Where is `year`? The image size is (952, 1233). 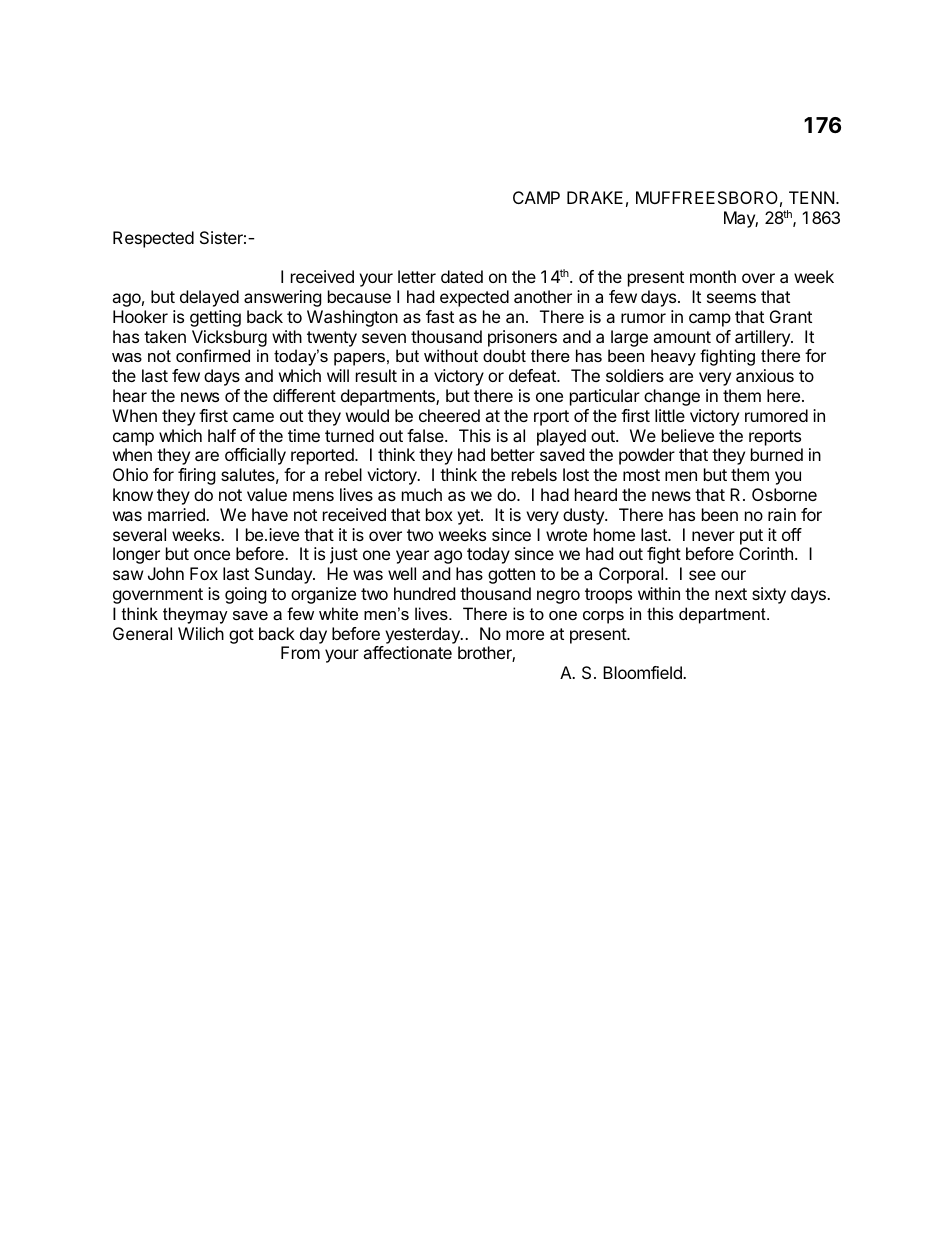
year is located at coordinates (412, 557).
